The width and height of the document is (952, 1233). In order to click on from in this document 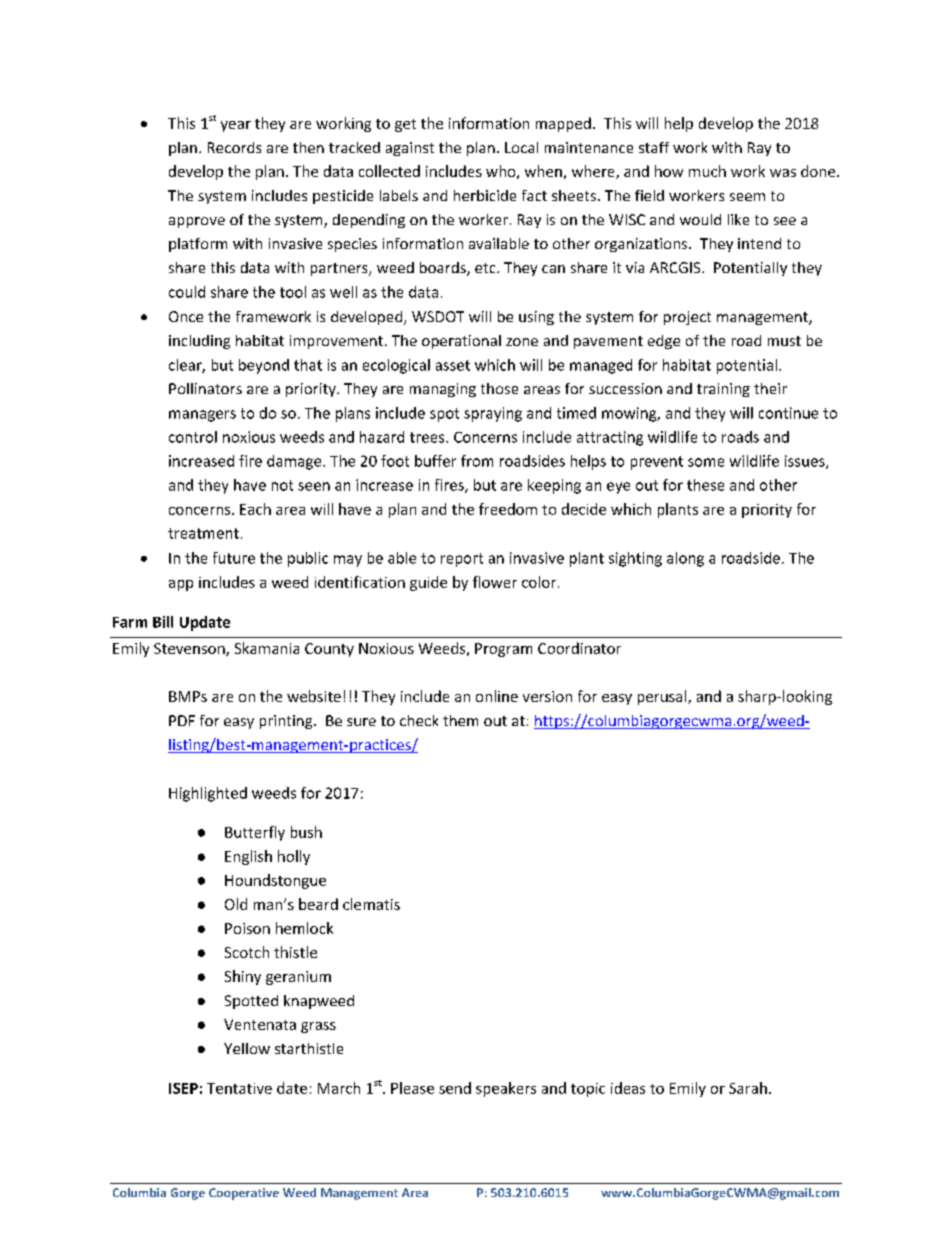, I will do `click(477, 461)`.
